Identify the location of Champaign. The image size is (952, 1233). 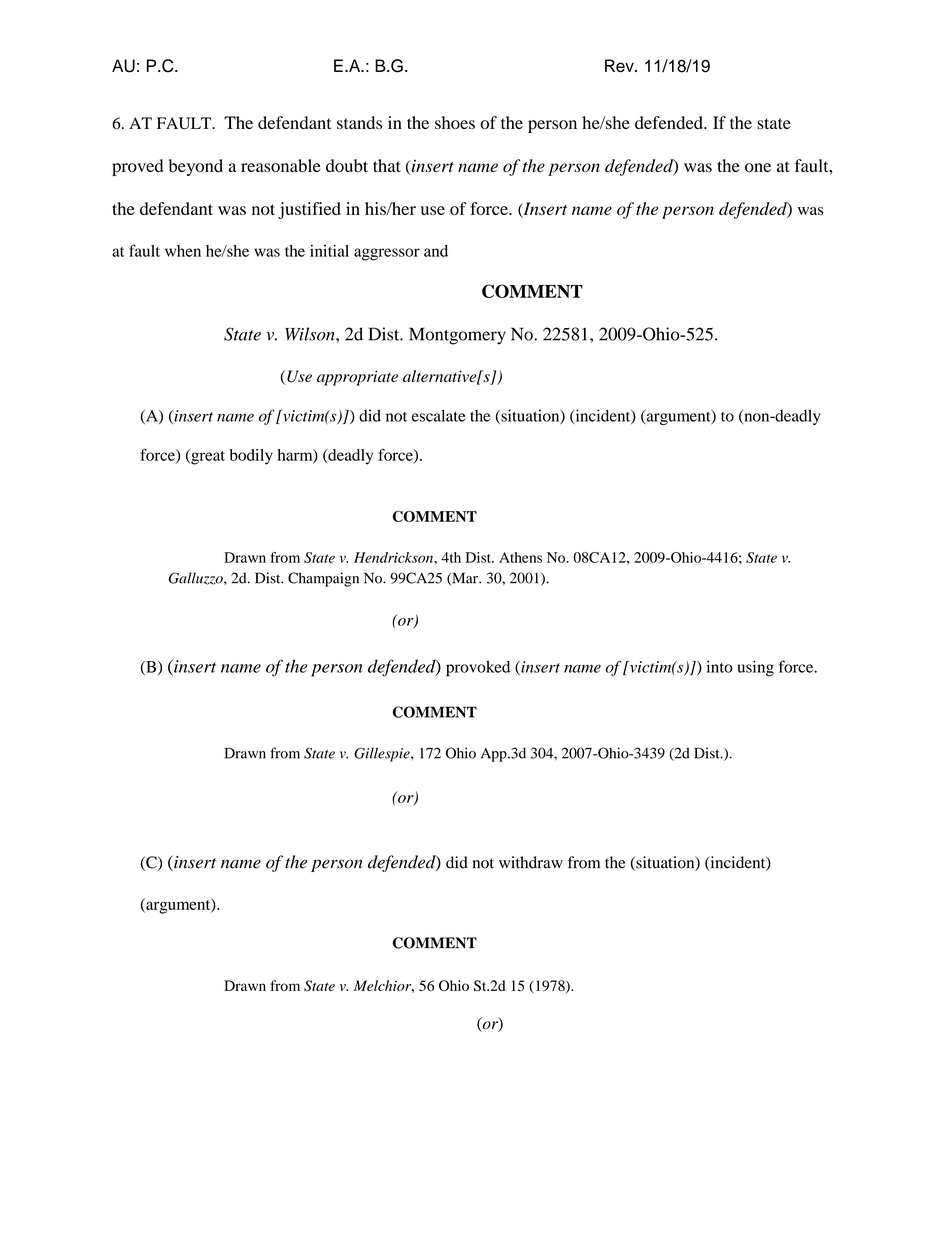
(323, 579).
